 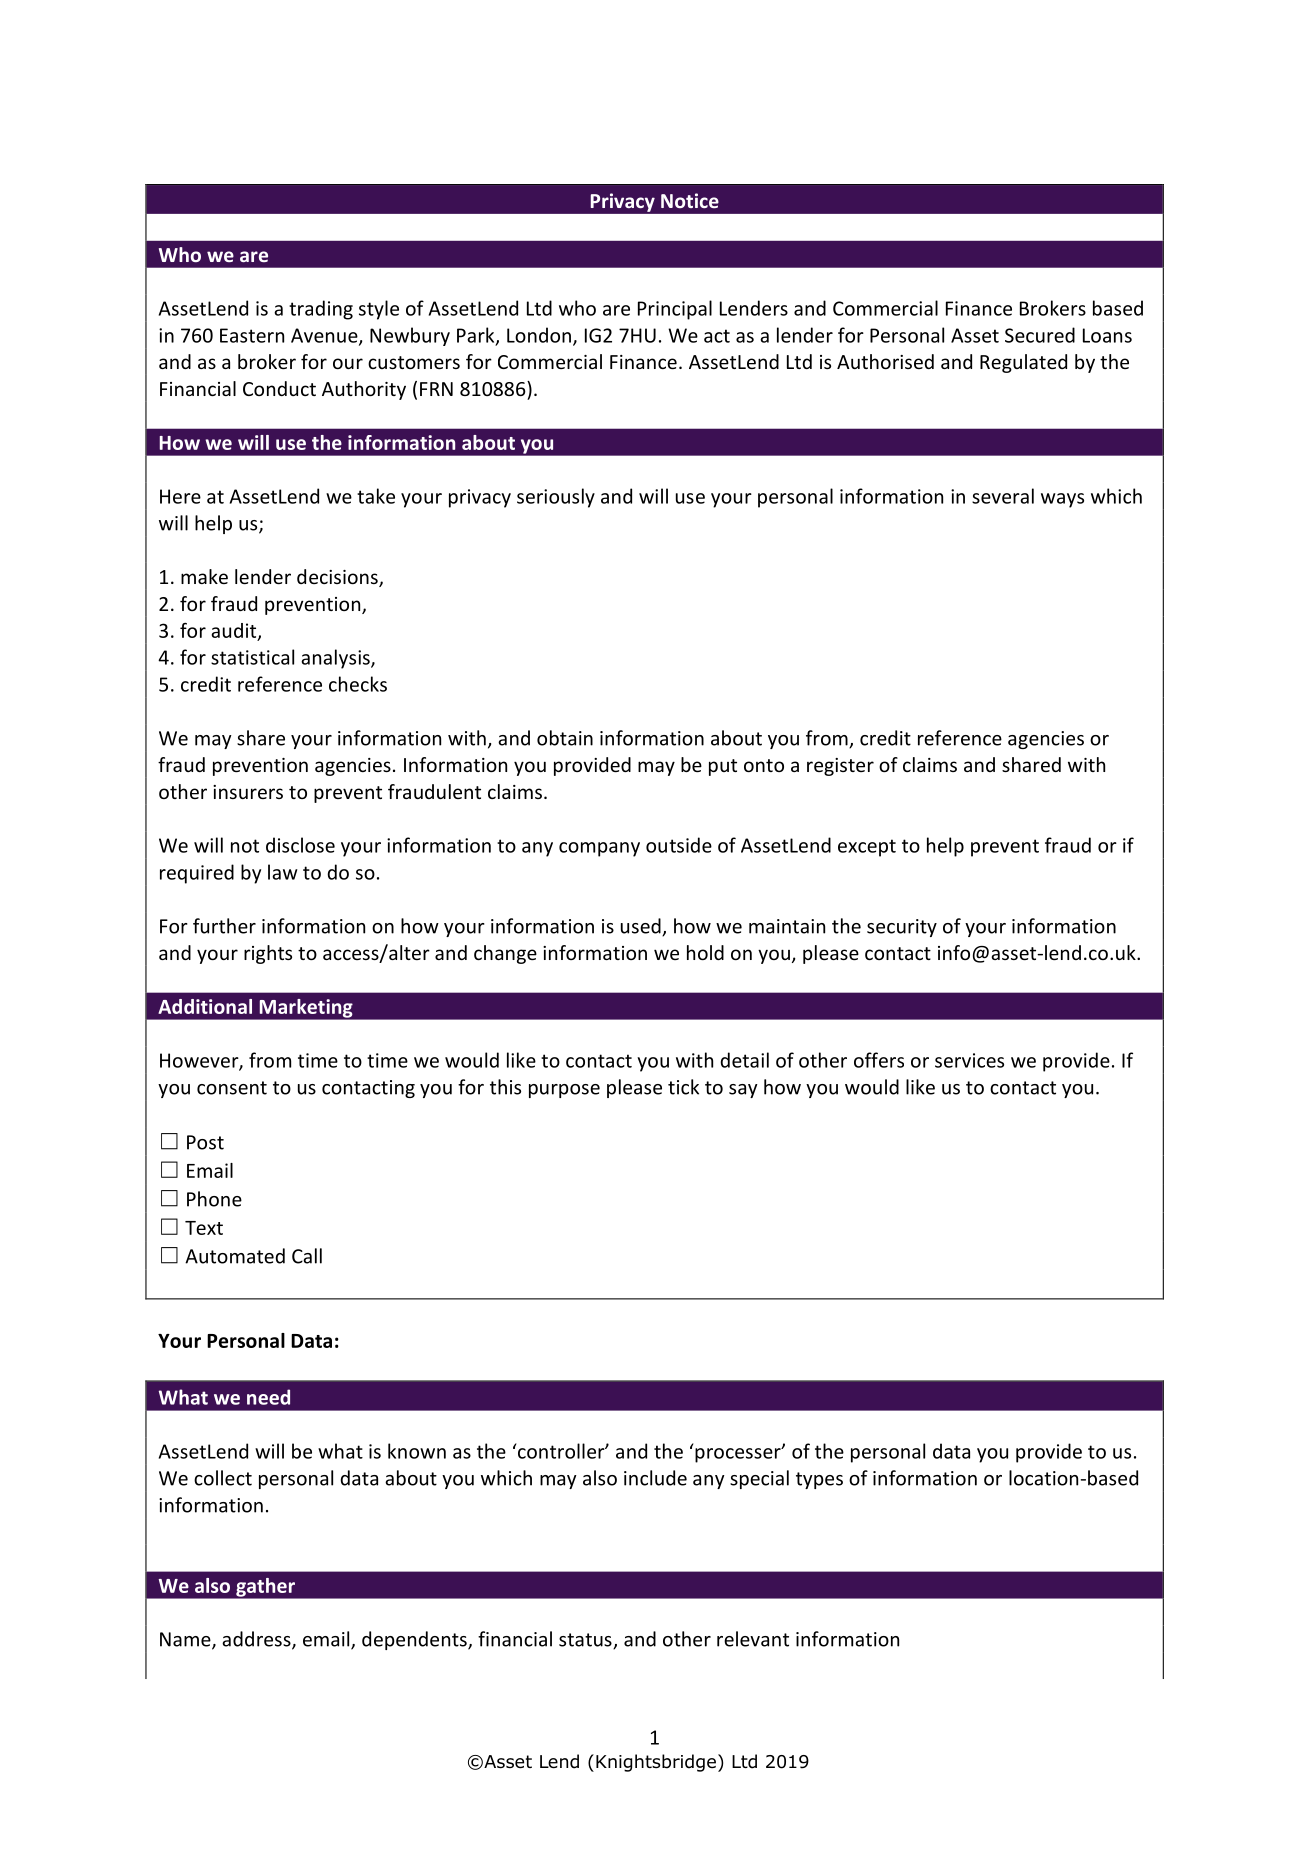 I want to click on services, so click(x=969, y=1060).
